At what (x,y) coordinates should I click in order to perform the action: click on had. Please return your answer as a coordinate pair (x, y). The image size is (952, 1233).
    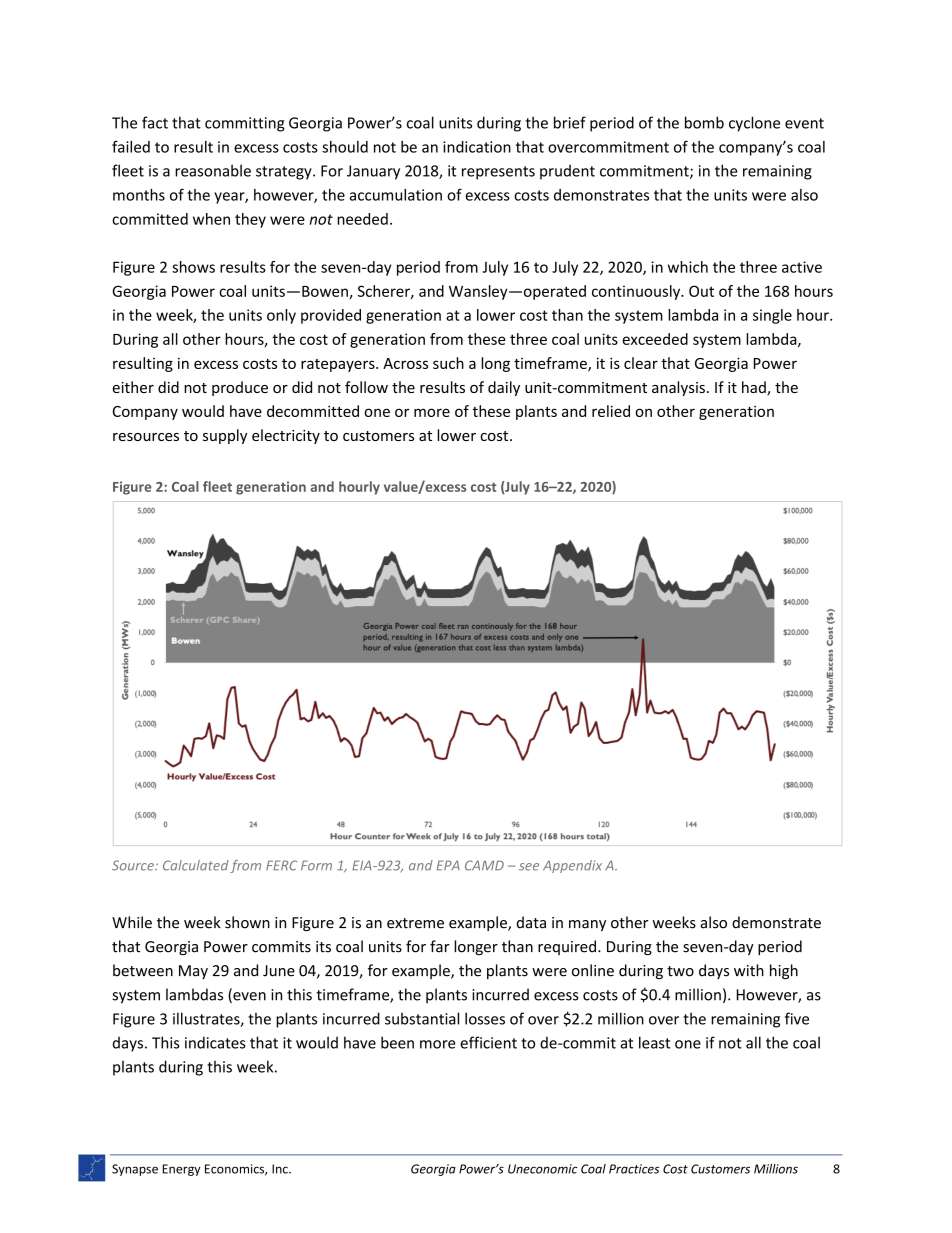
    Looking at the image, I should click on (755, 388).
